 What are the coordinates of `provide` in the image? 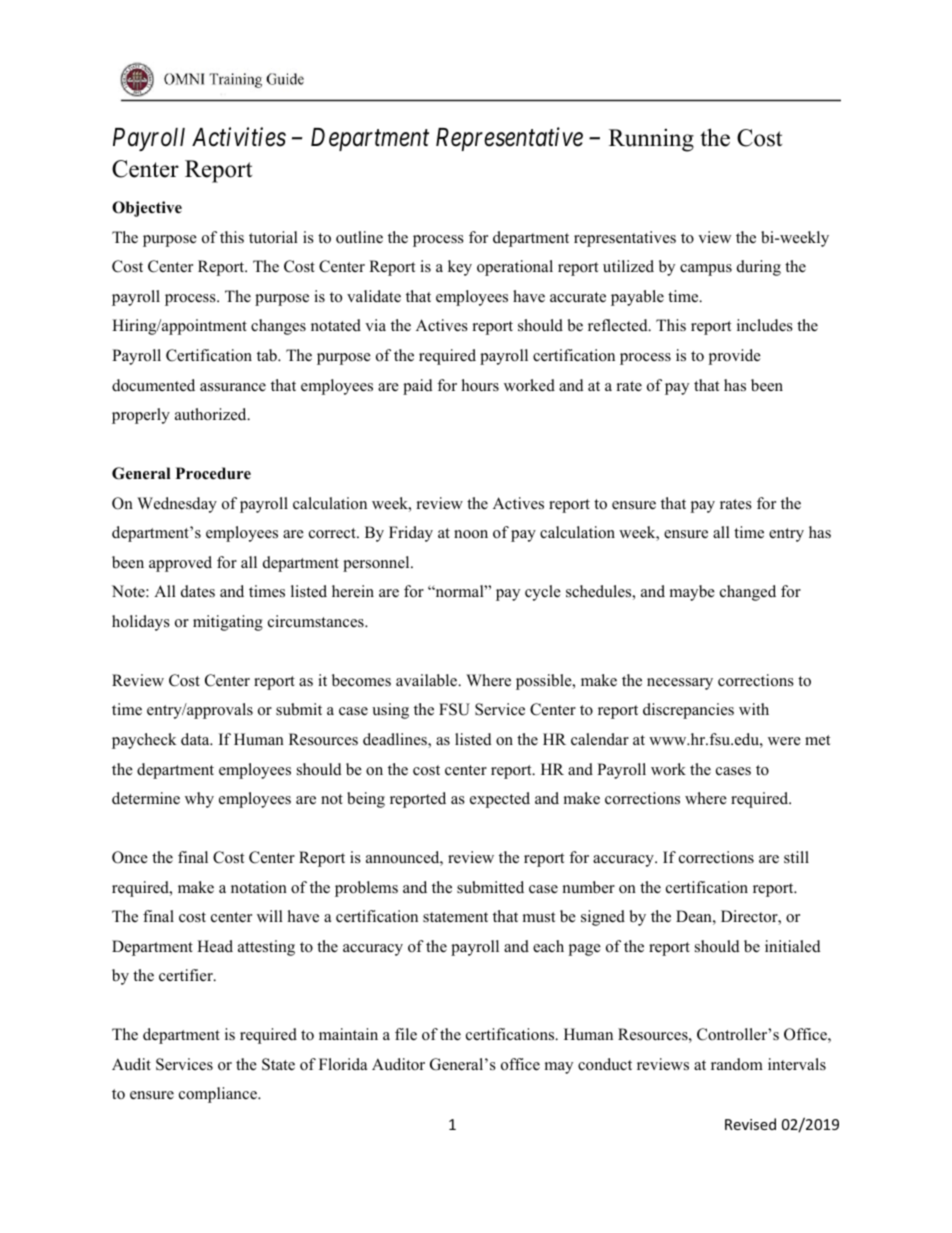 It's located at (735, 357).
